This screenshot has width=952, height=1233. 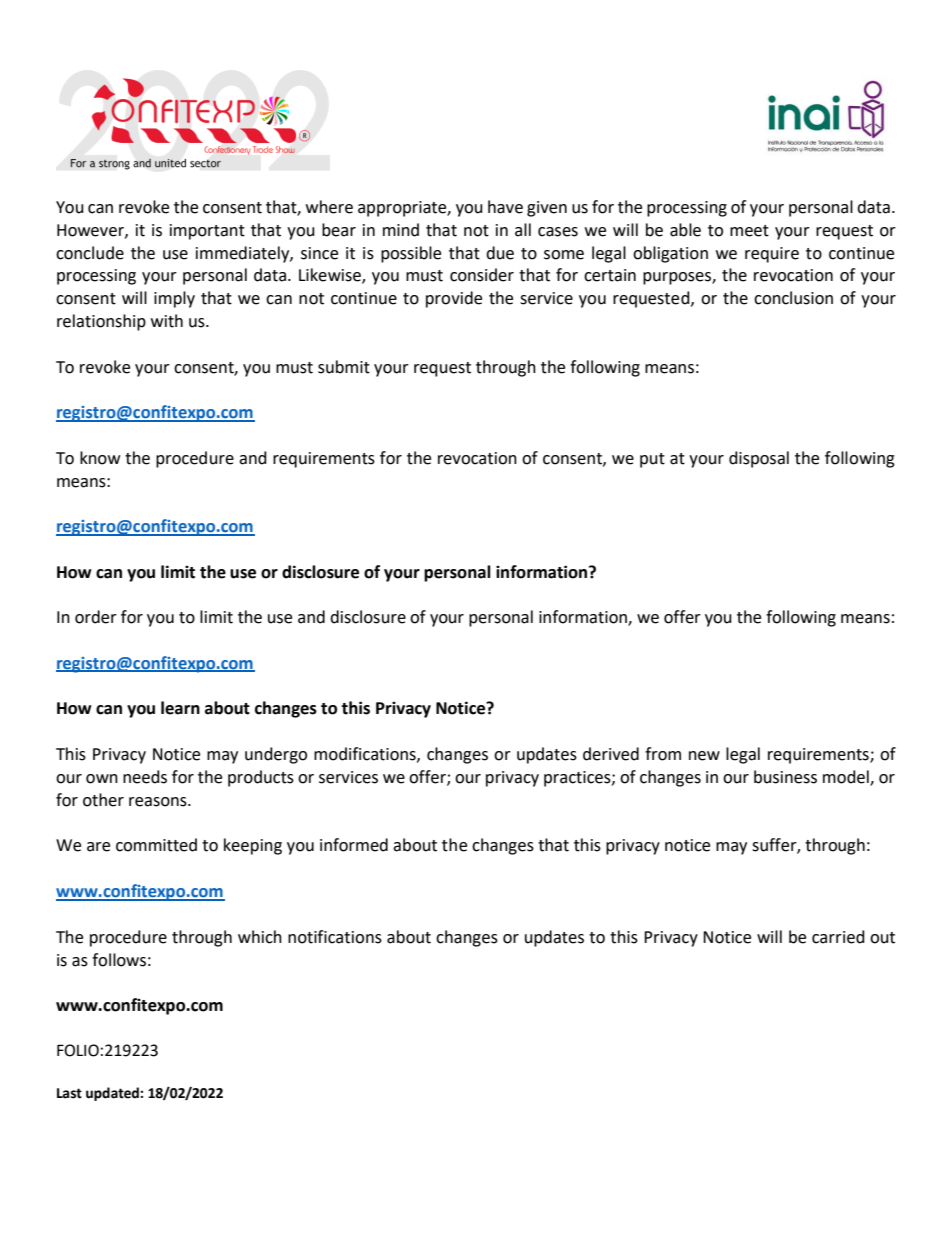 I want to click on new, so click(x=704, y=756).
